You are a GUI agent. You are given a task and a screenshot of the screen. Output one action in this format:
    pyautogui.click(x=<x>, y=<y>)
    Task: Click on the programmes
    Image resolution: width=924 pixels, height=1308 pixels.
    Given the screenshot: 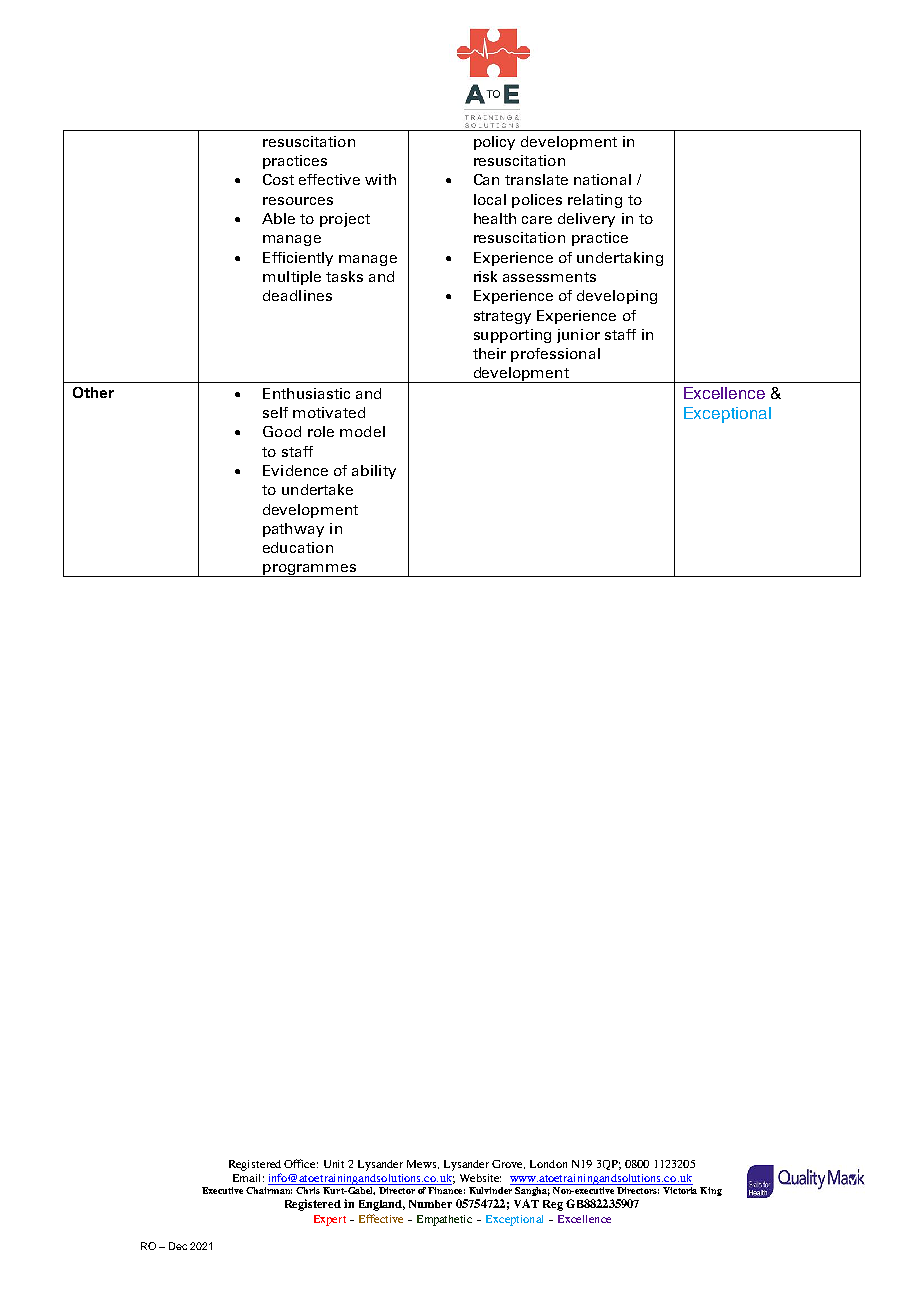 What is the action you would take?
    pyautogui.click(x=310, y=570)
